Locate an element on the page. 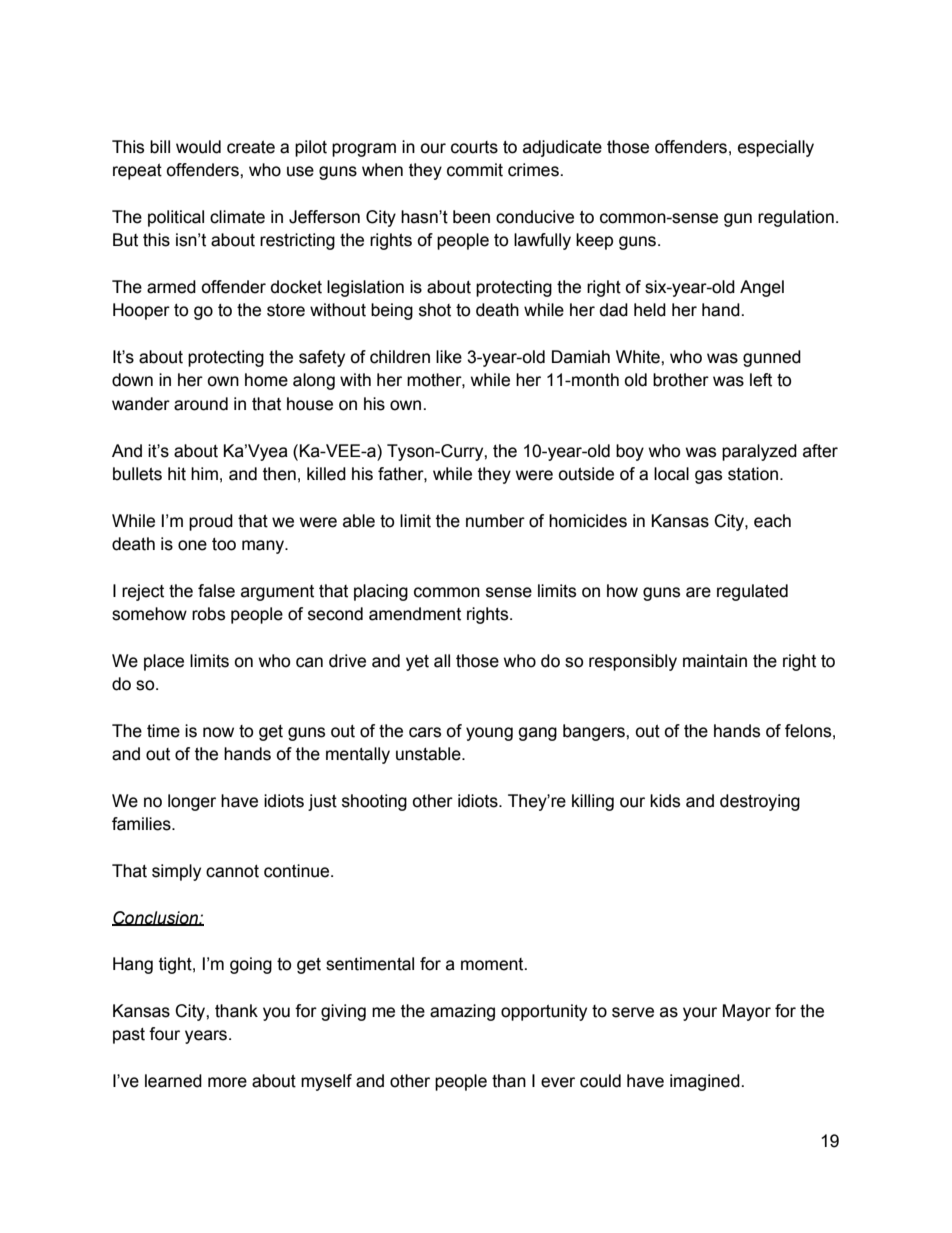  destroying is located at coordinates (760, 802).
